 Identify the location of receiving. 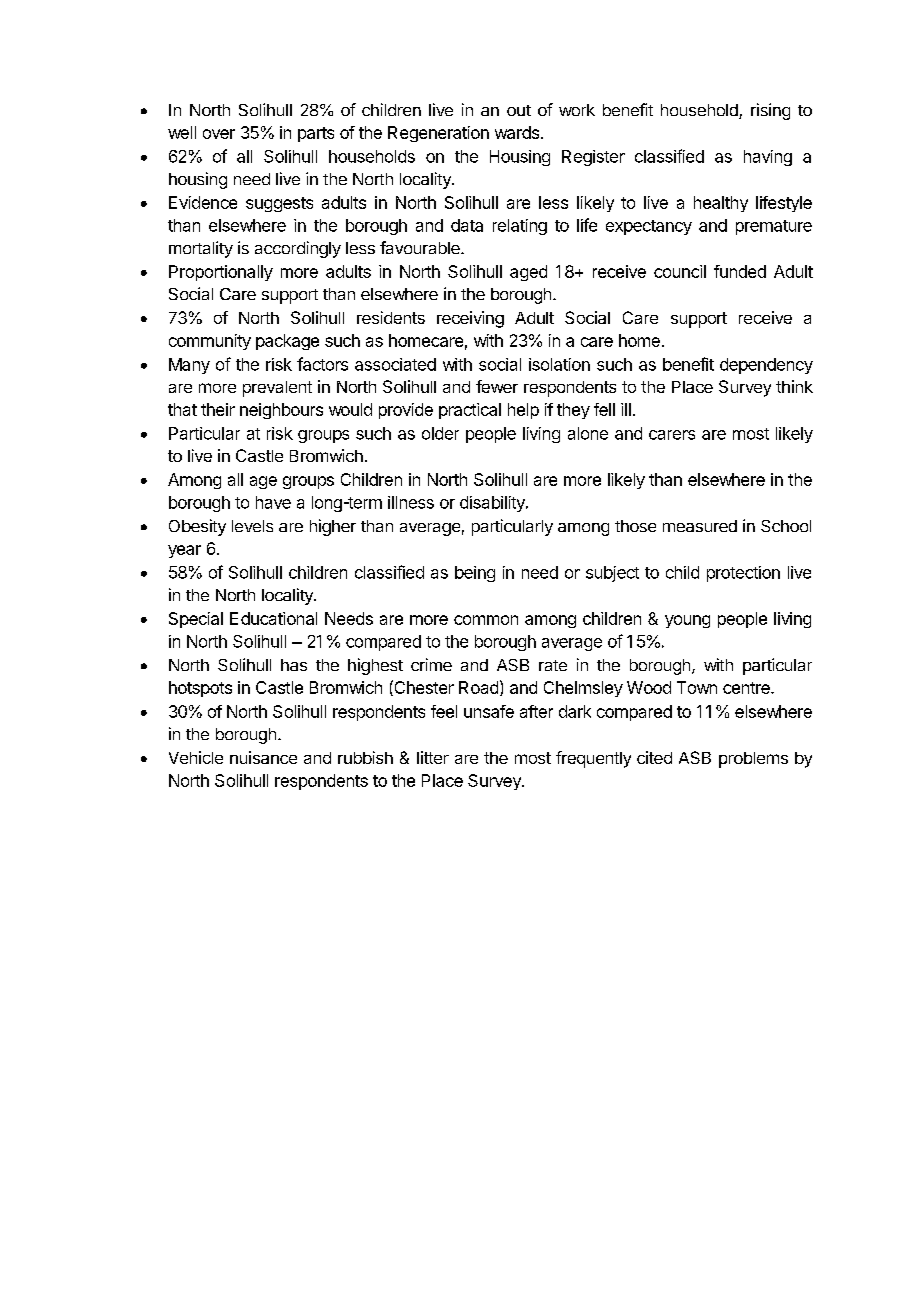
(470, 319).
